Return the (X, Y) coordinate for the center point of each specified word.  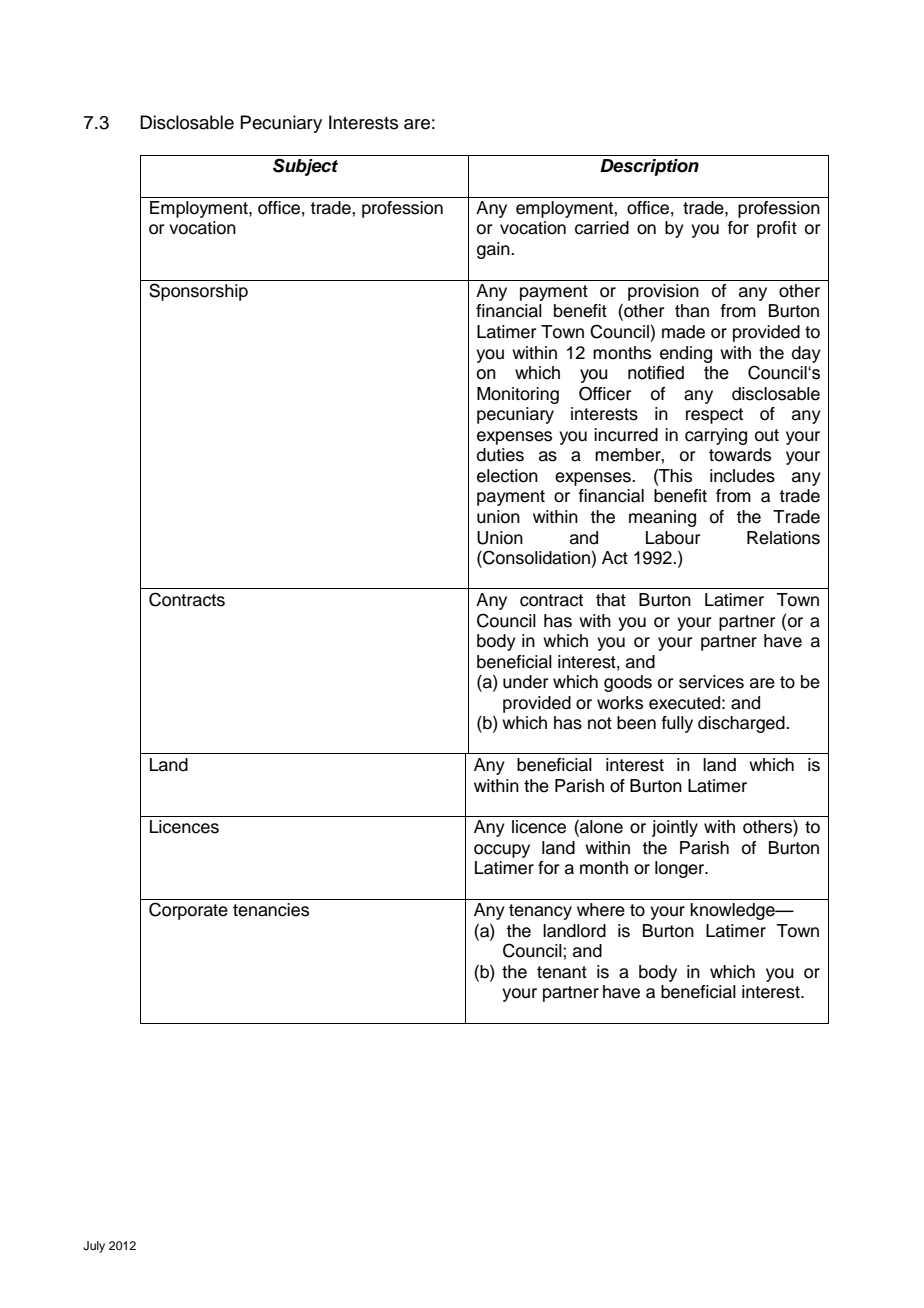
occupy (502, 851)
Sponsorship (198, 292)
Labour (673, 538)
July (94, 1247)
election (507, 476)
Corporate (188, 911)
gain (494, 250)
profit (777, 229)
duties (500, 455)
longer (681, 869)
